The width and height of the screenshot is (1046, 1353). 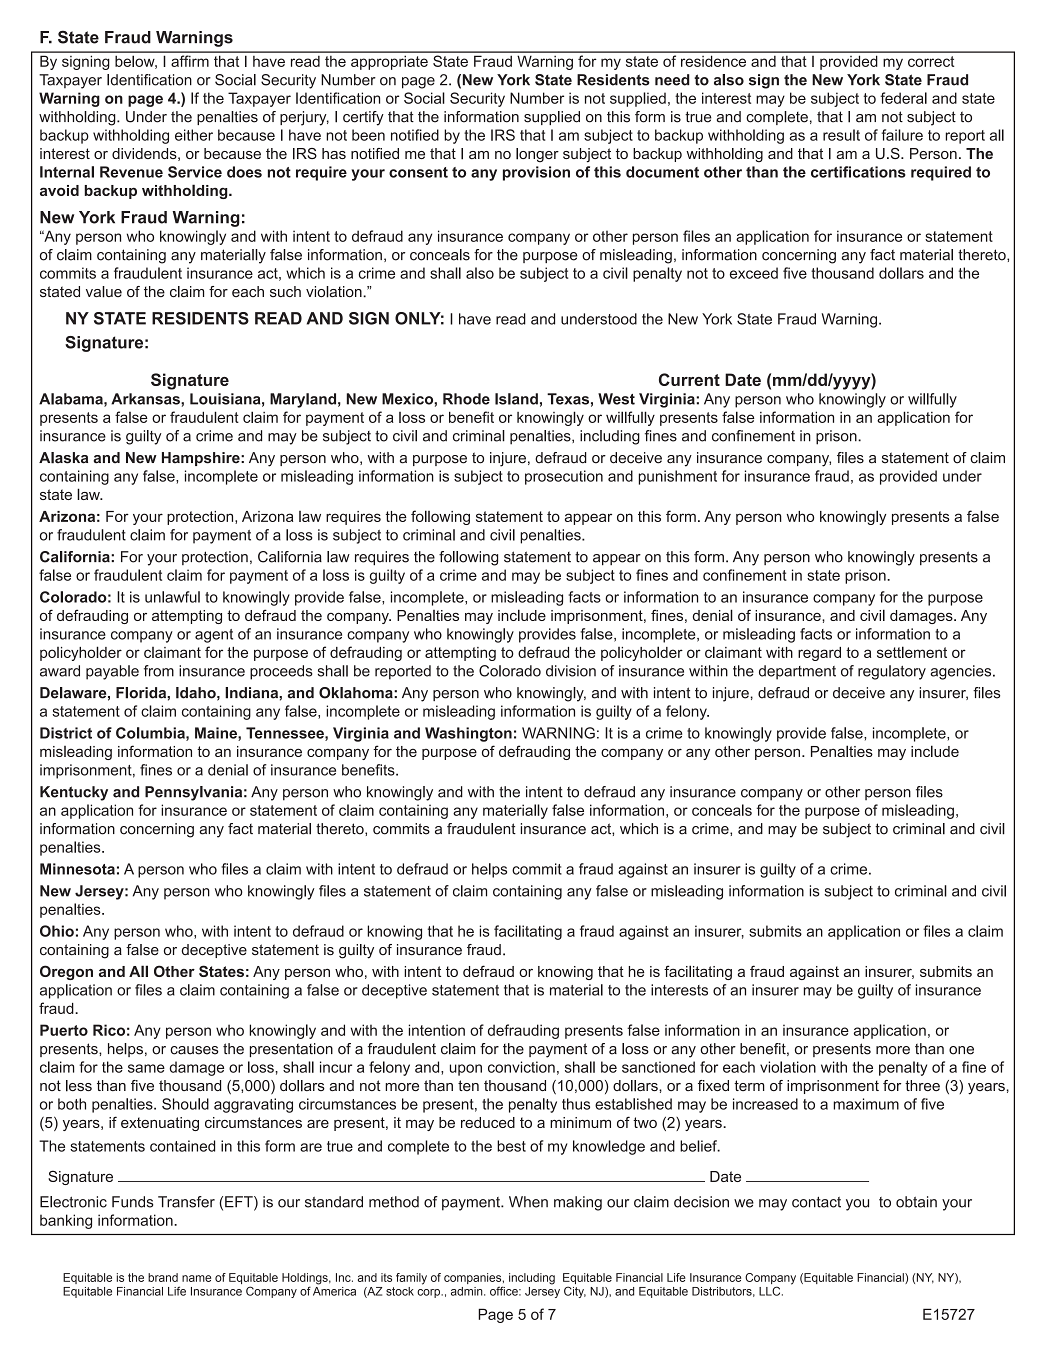 What do you see at coordinates (749, 1085) in the screenshot?
I see `term` at bounding box center [749, 1085].
